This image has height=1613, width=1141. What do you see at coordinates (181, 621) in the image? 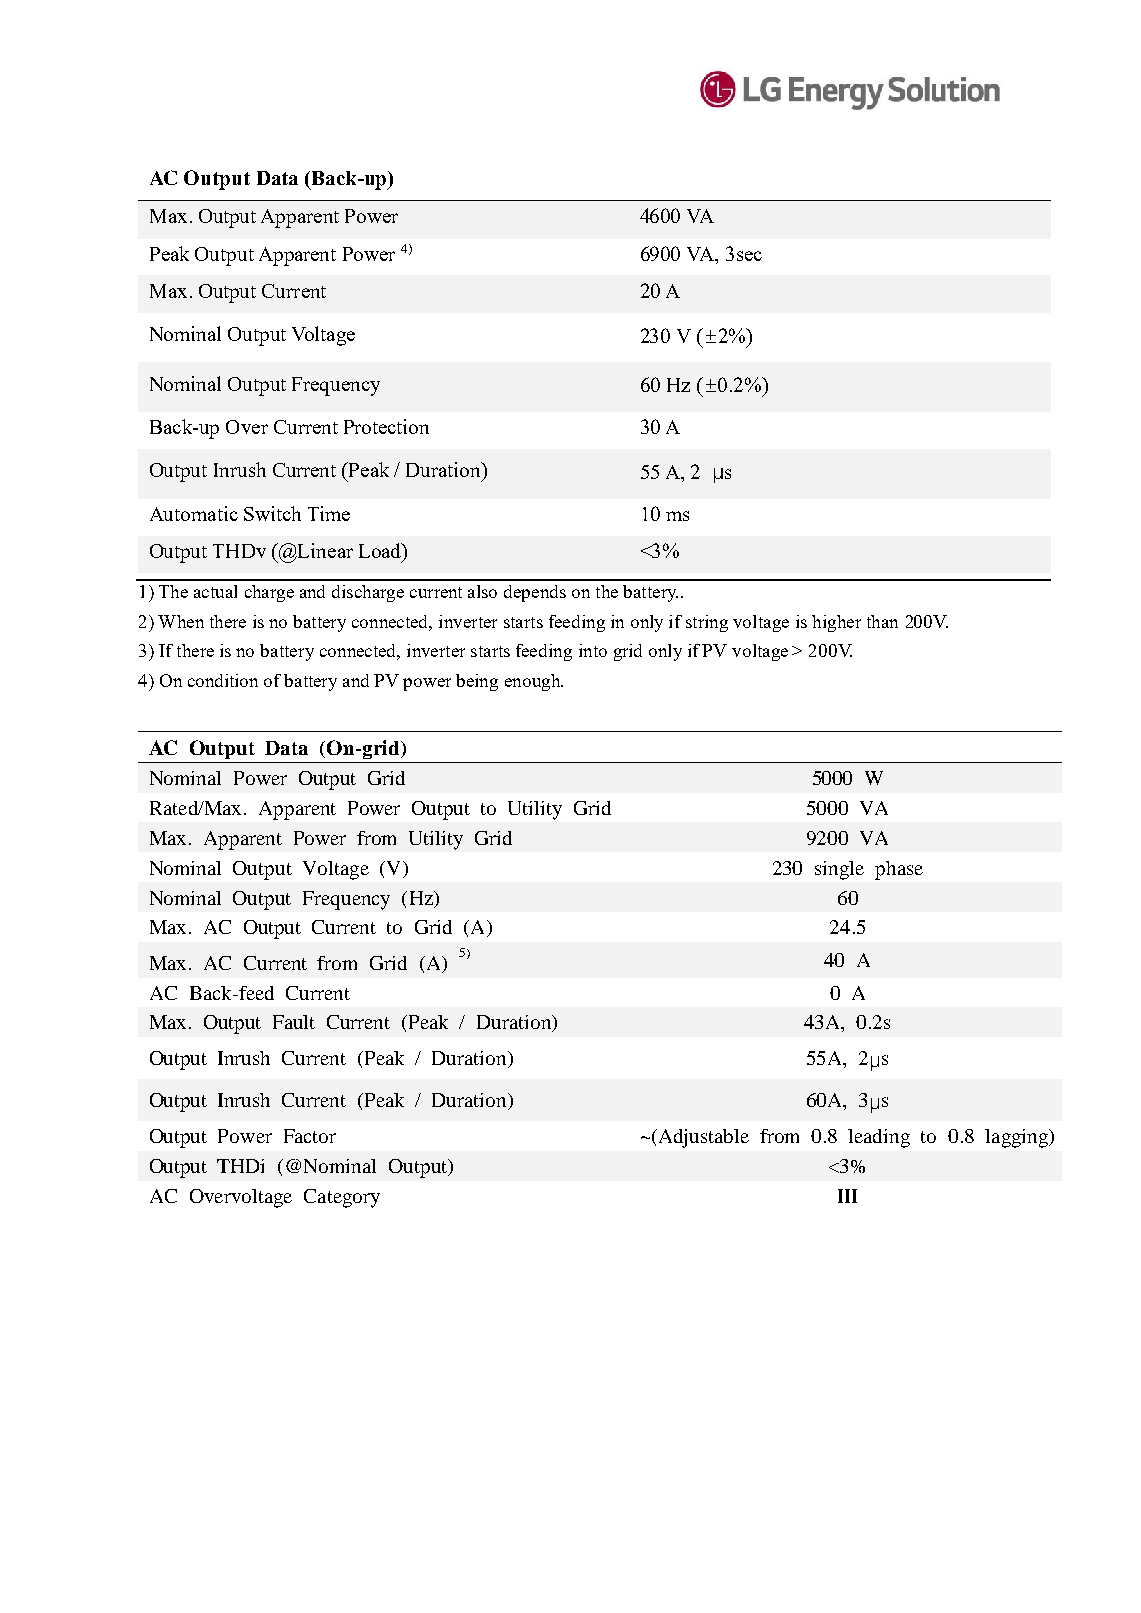
I see `When` at bounding box center [181, 621].
